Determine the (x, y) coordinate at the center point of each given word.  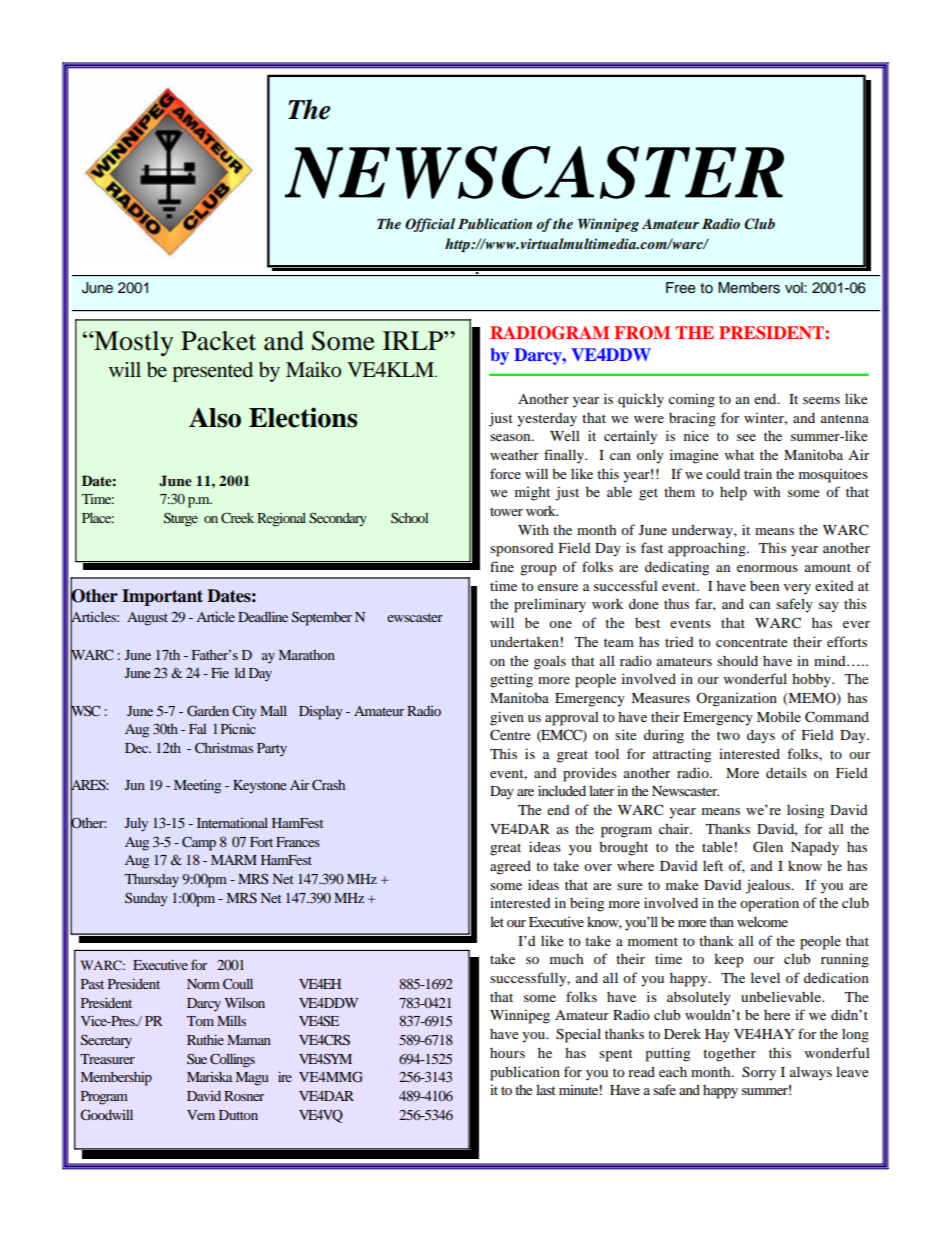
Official (430, 225)
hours (507, 1053)
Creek (237, 518)
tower (506, 511)
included (562, 790)
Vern (201, 1115)
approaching (708, 549)
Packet (218, 341)
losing (805, 812)
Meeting (197, 787)
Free (680, 288)
